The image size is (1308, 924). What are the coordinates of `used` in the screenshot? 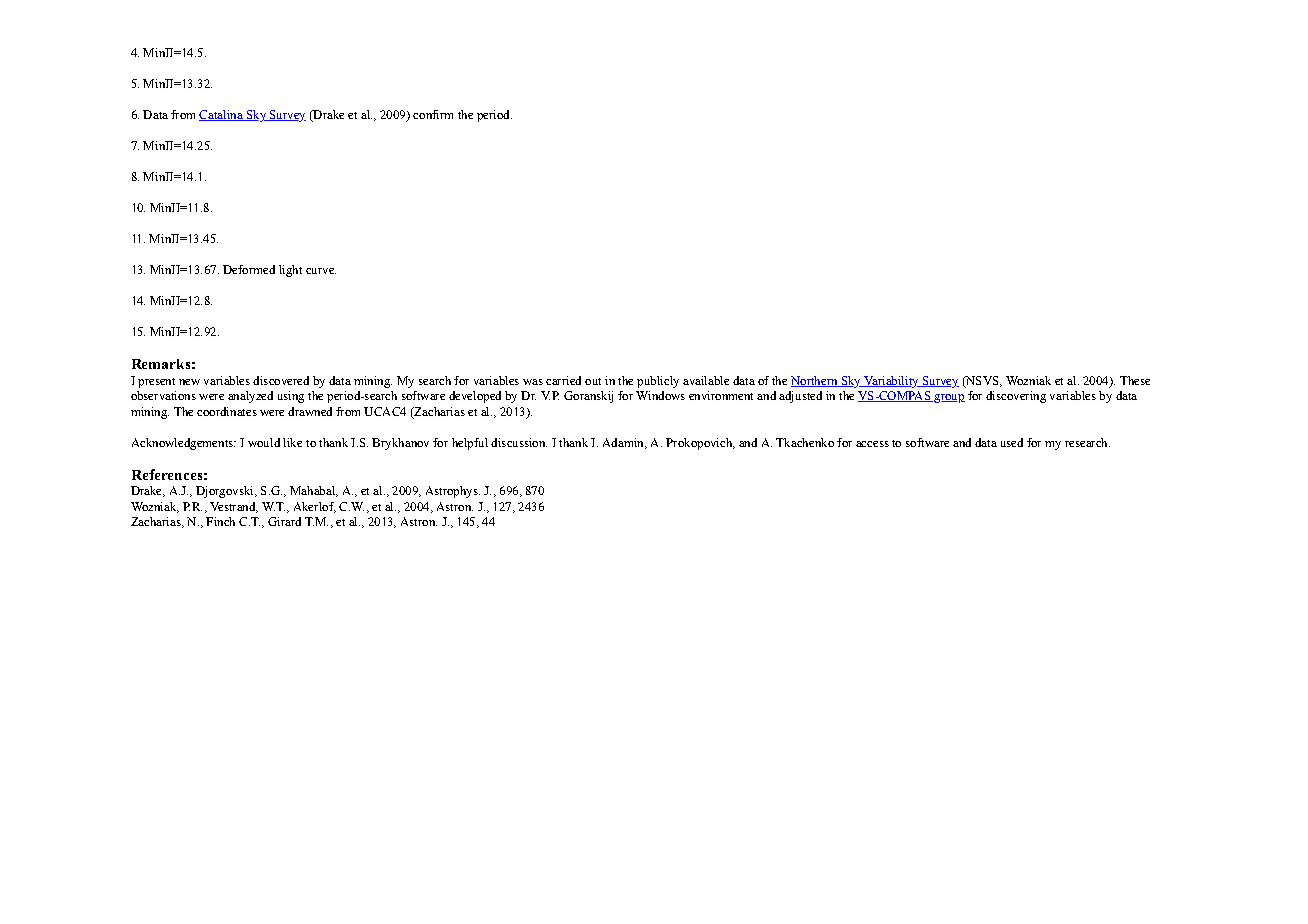 It's located at (1012, 442).
